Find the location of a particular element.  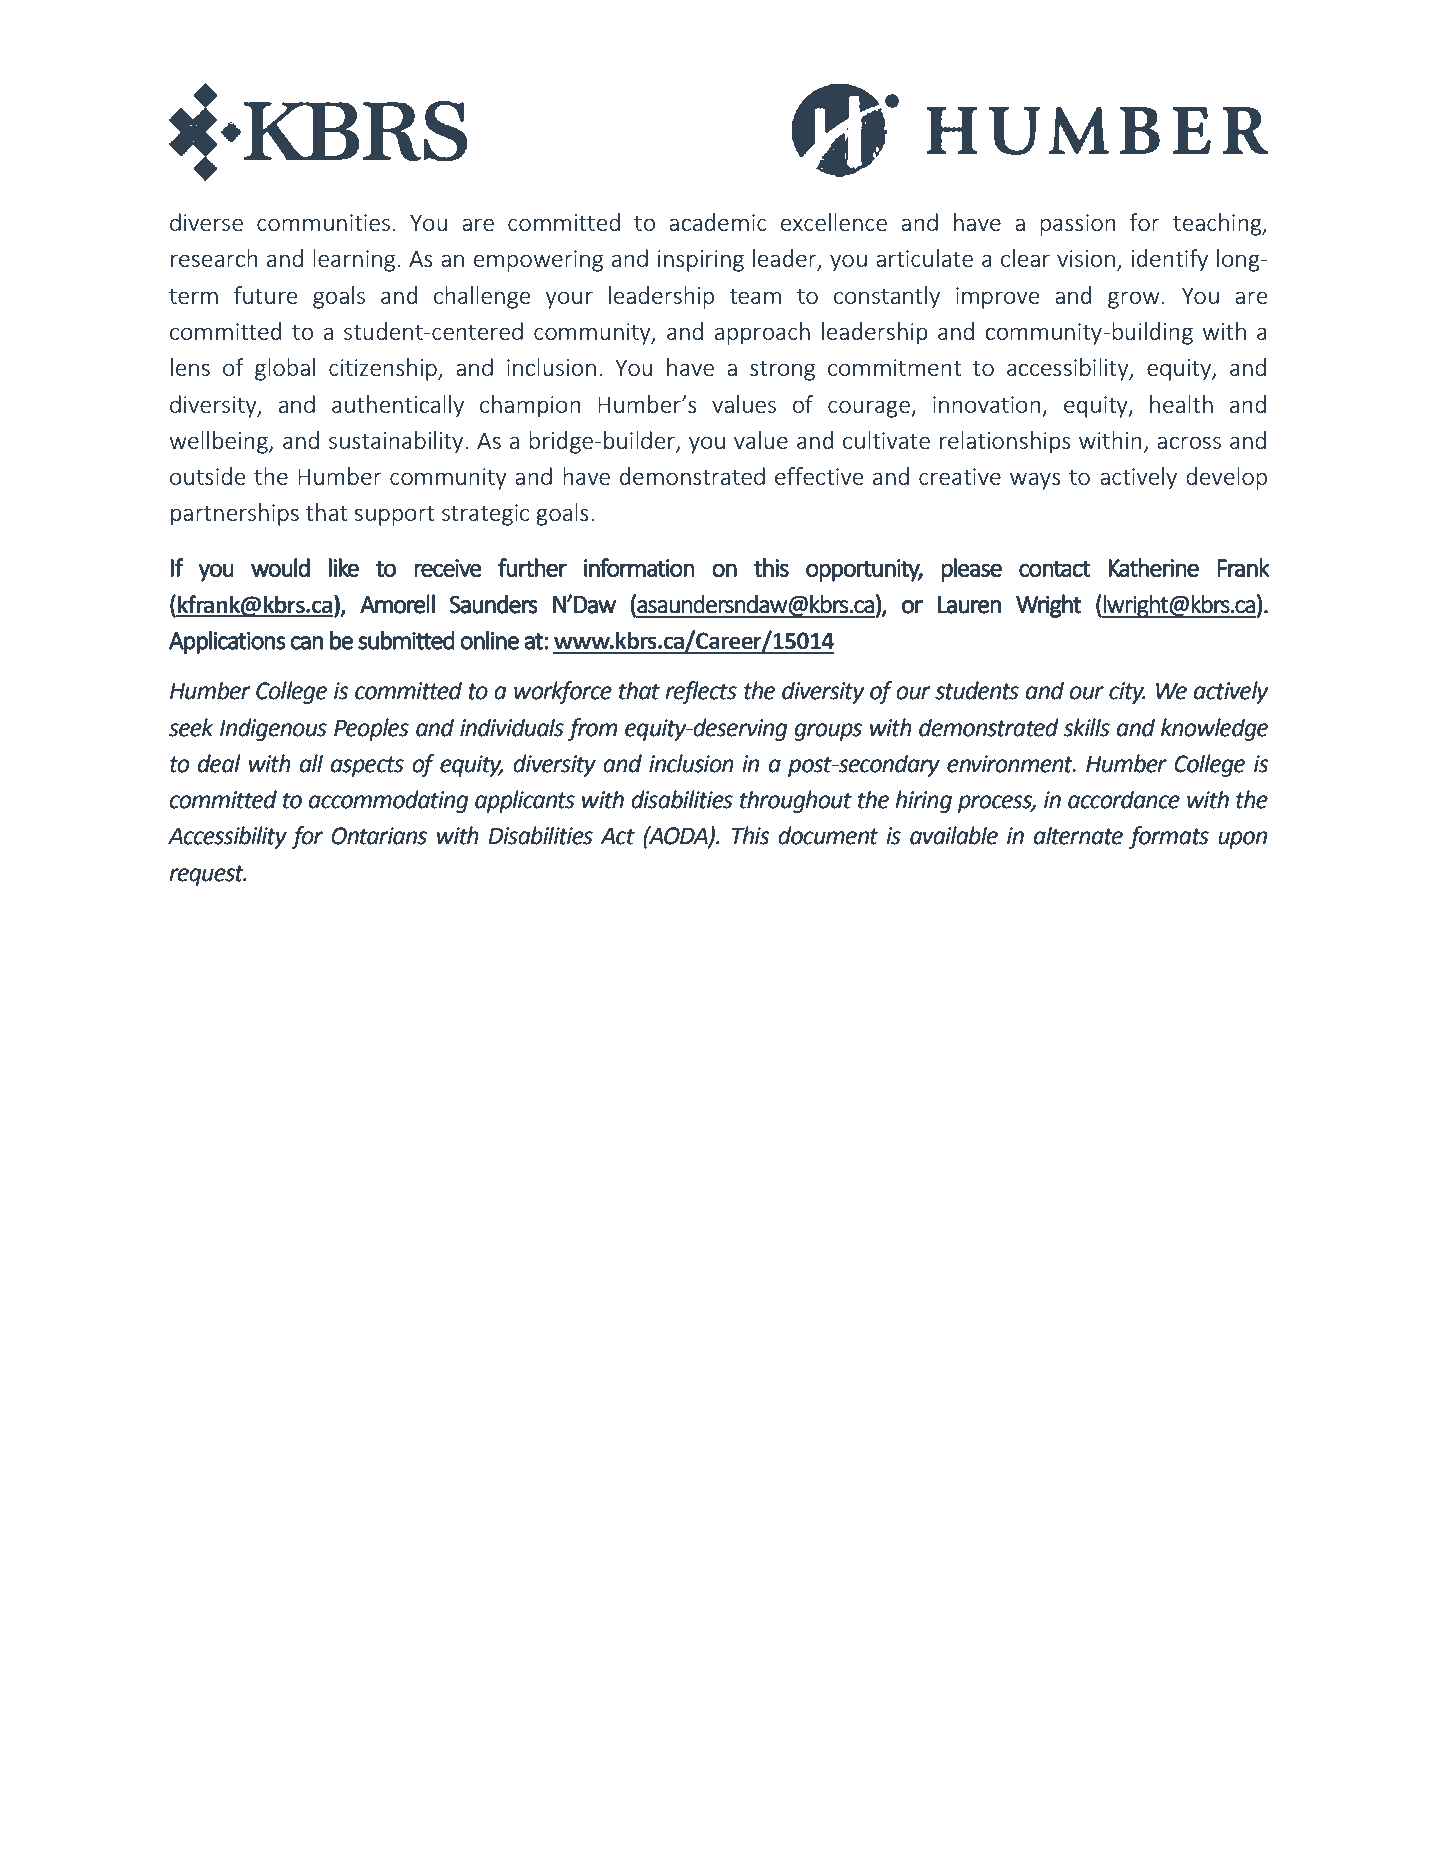

document is located at coordinates (828, 835).
